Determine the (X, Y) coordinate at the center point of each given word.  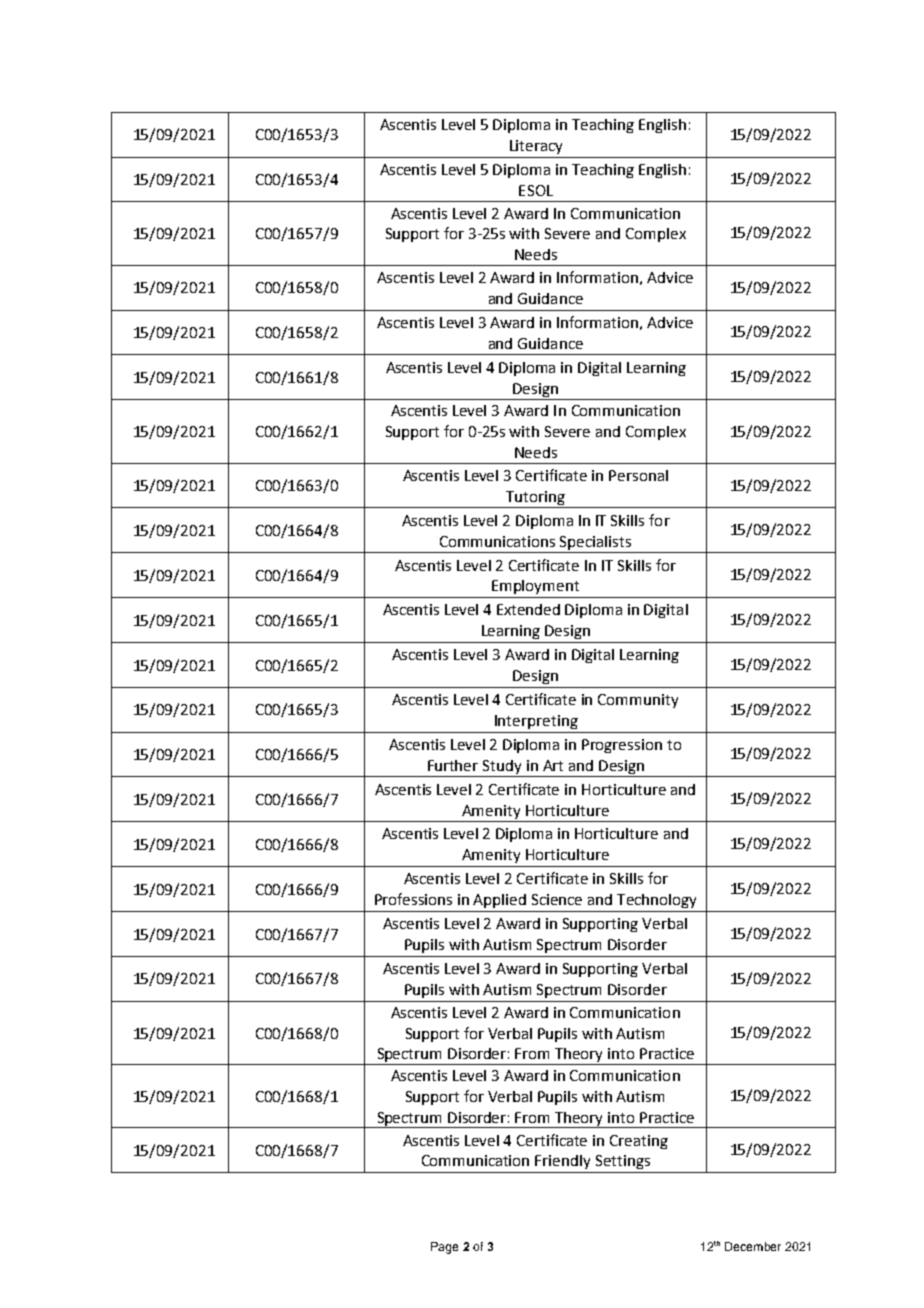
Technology (656, 901)
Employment (535, 587)
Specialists (595, 543)
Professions (413, 899)
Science (557, 899)
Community (638, 701)
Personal (638, 475)
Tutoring (535, 498)
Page (444, 1248)
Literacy (536, 147)
